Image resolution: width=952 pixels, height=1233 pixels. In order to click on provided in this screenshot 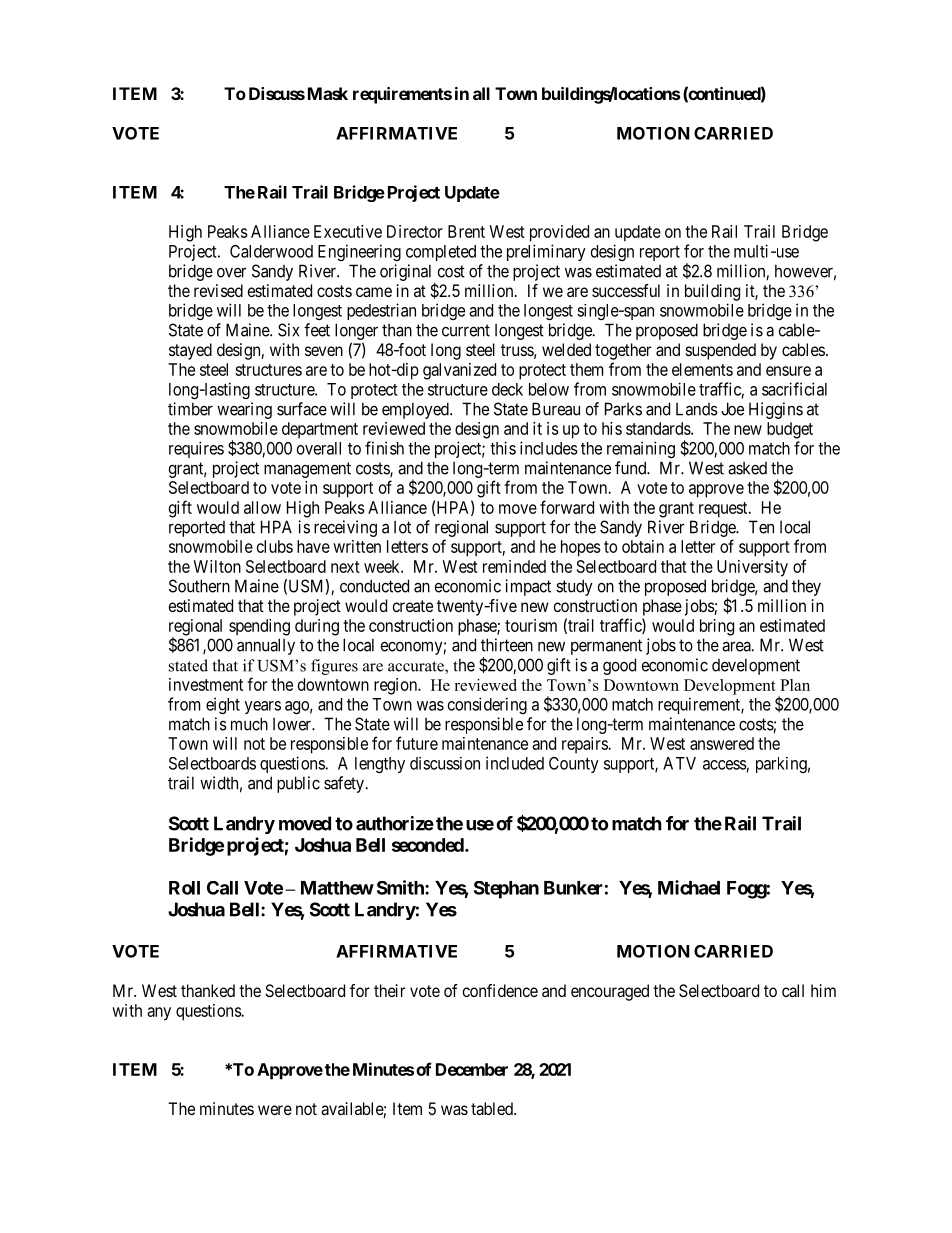, I will do `click(559, 233)`.
